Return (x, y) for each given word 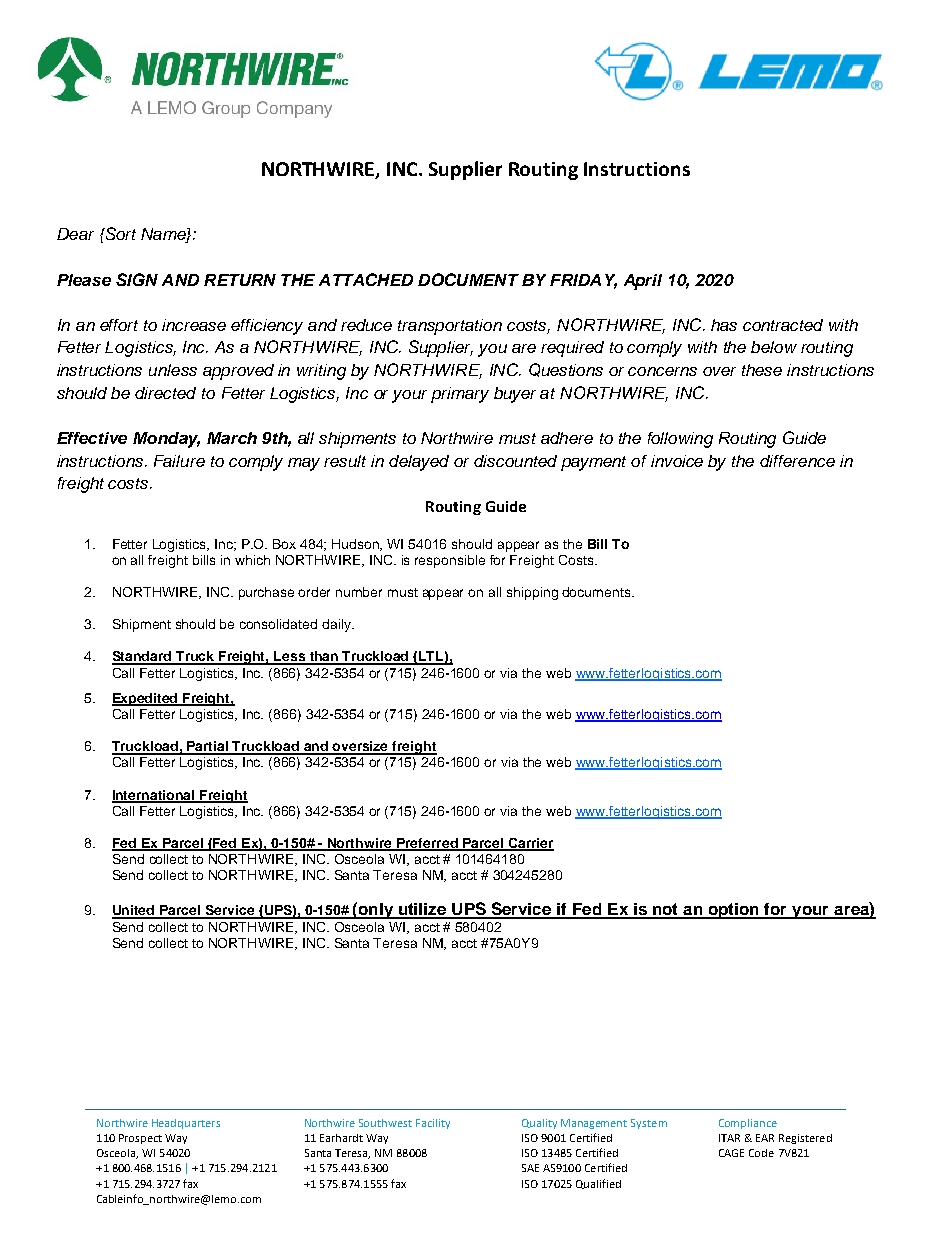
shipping (532, 593)
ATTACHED (366, 279)
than (324, 657)
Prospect (140, 1139)
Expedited (146, 699)
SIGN (137, 279)
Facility (433, 1124)
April (643, 282)
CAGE (731, 1153)
